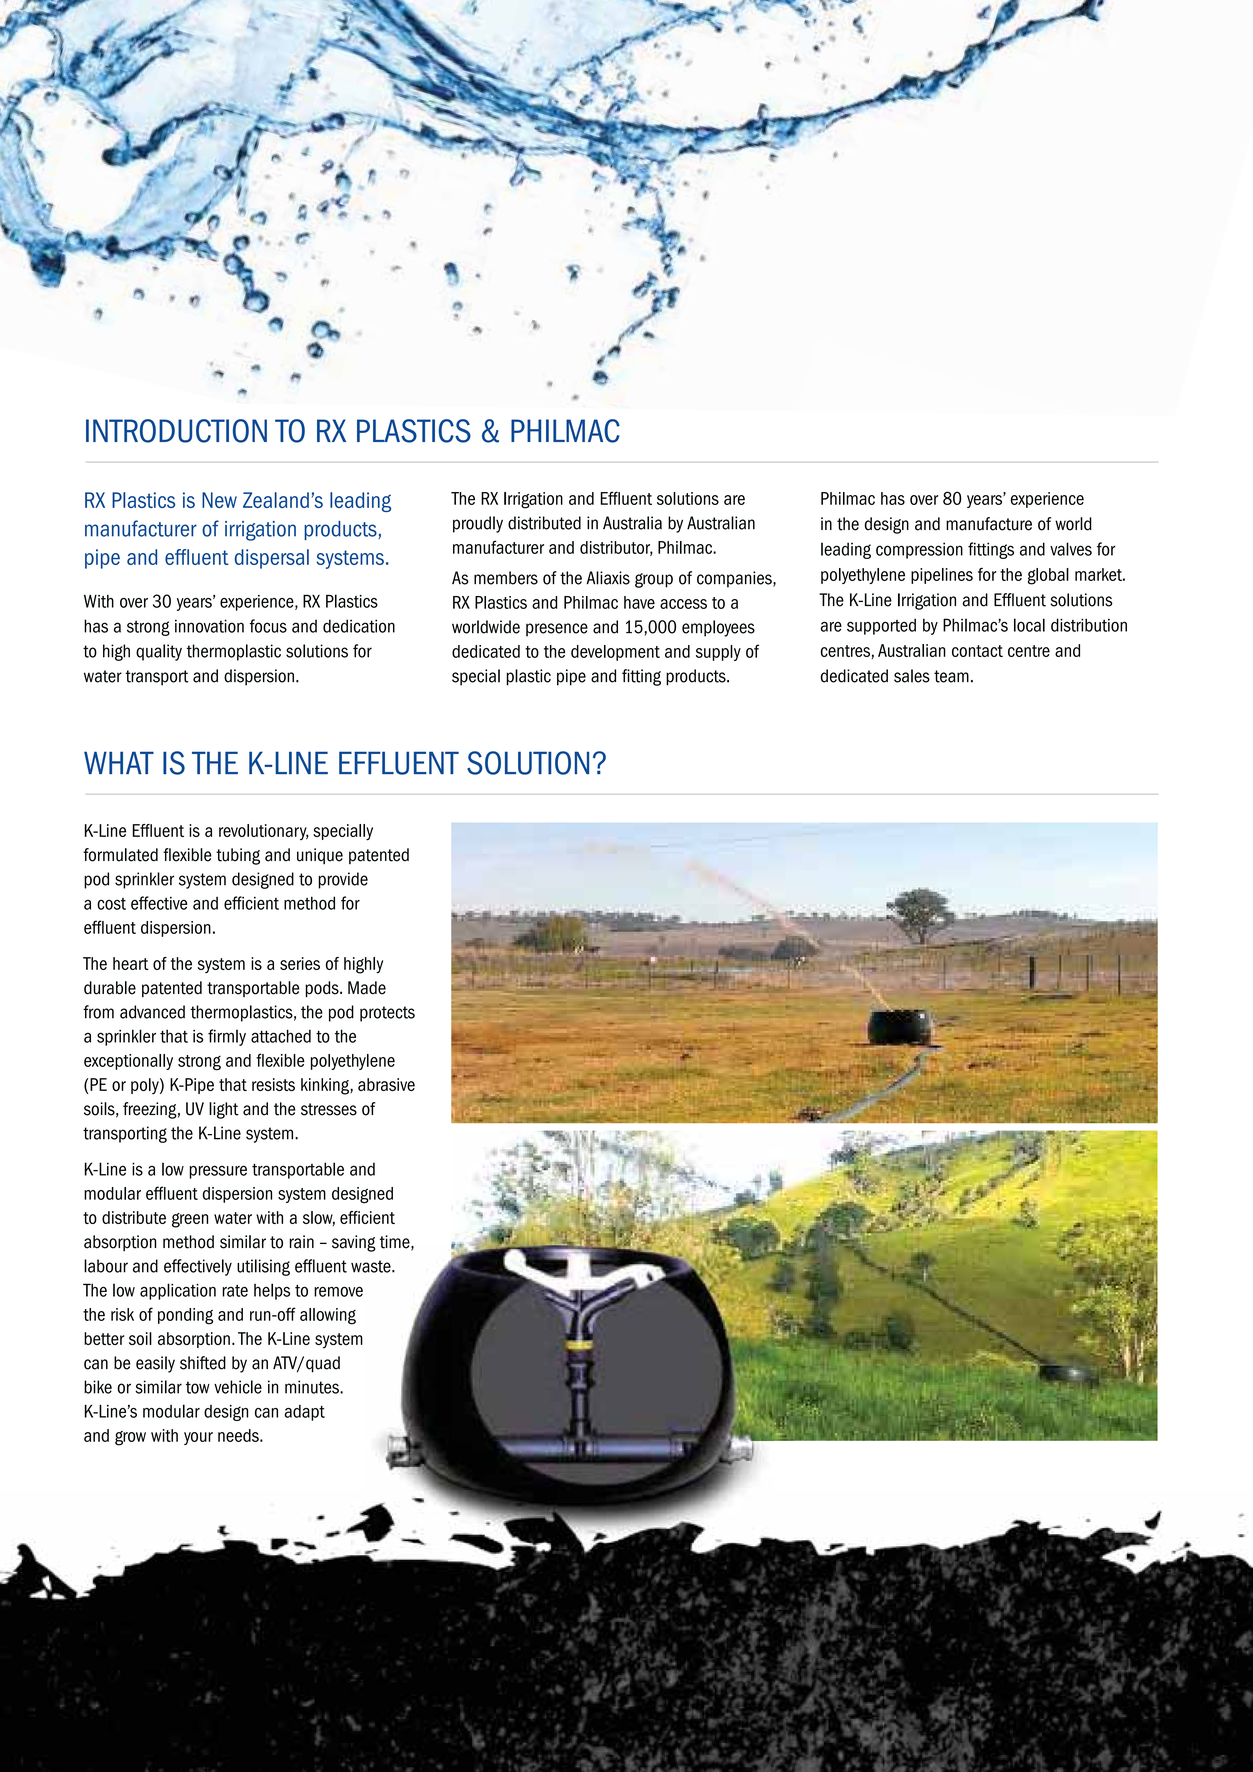 The image size is (1253, 1772). What do you see at coordinates (176, 431) in the screenshot?
I see `INTRODUCTION` at bounding box center [176, 431].
